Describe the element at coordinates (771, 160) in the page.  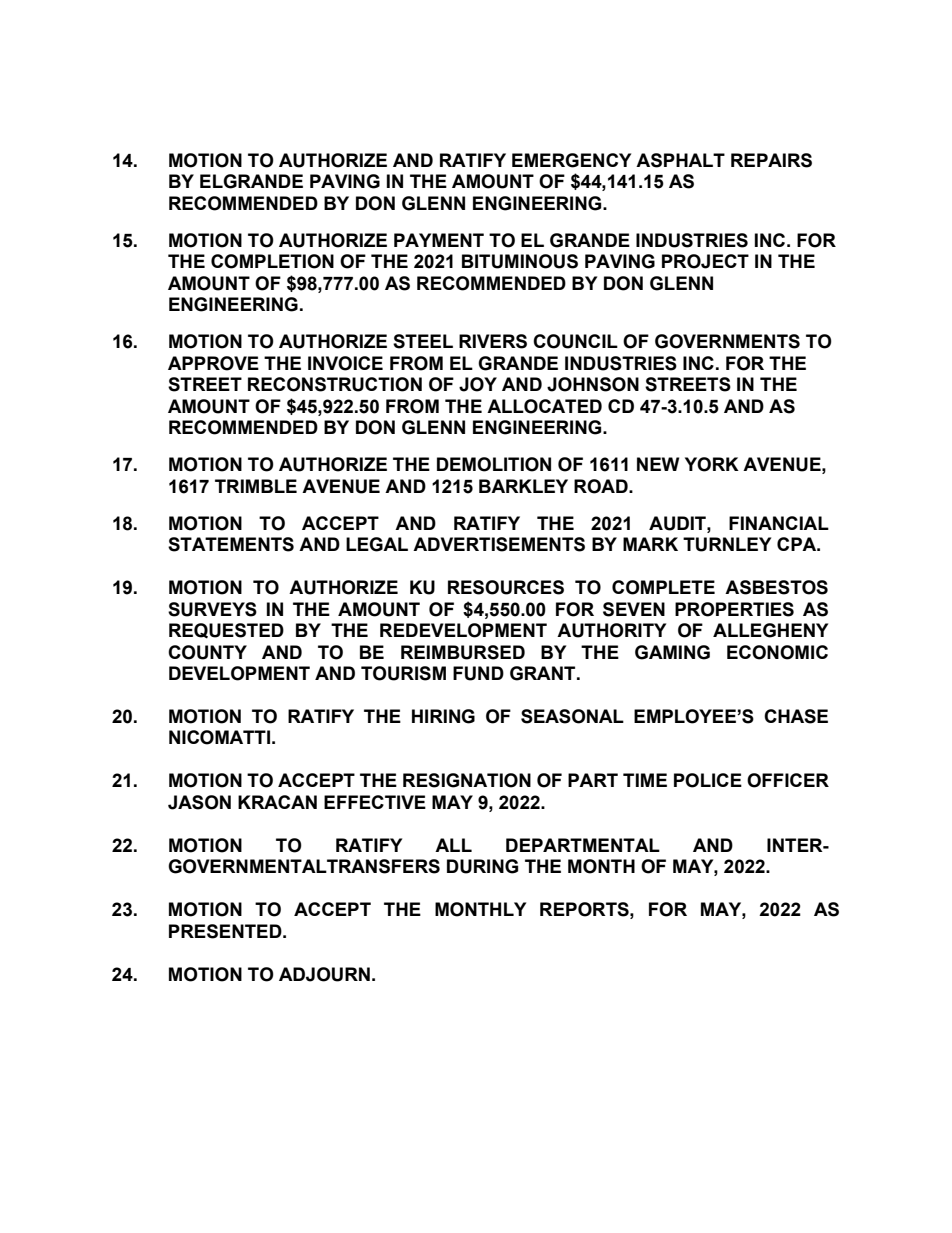
I see `REPAIRS` at that location.
